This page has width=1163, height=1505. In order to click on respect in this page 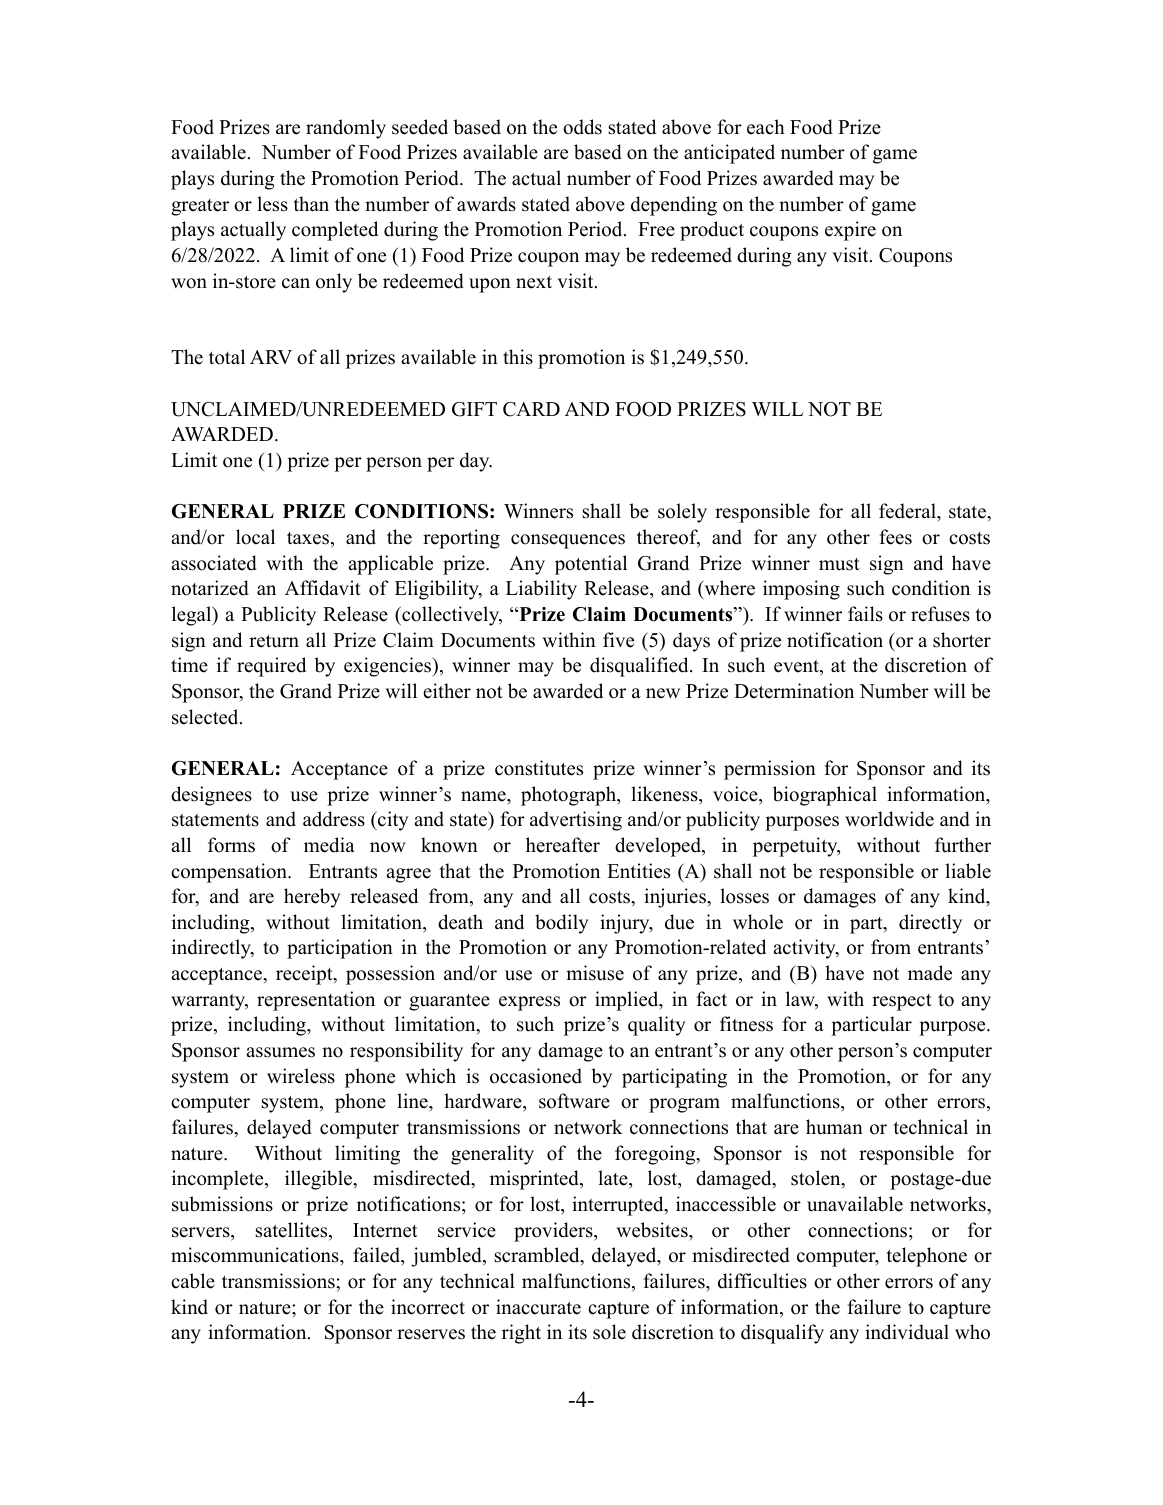, I will do `click(902, 1002)`.
